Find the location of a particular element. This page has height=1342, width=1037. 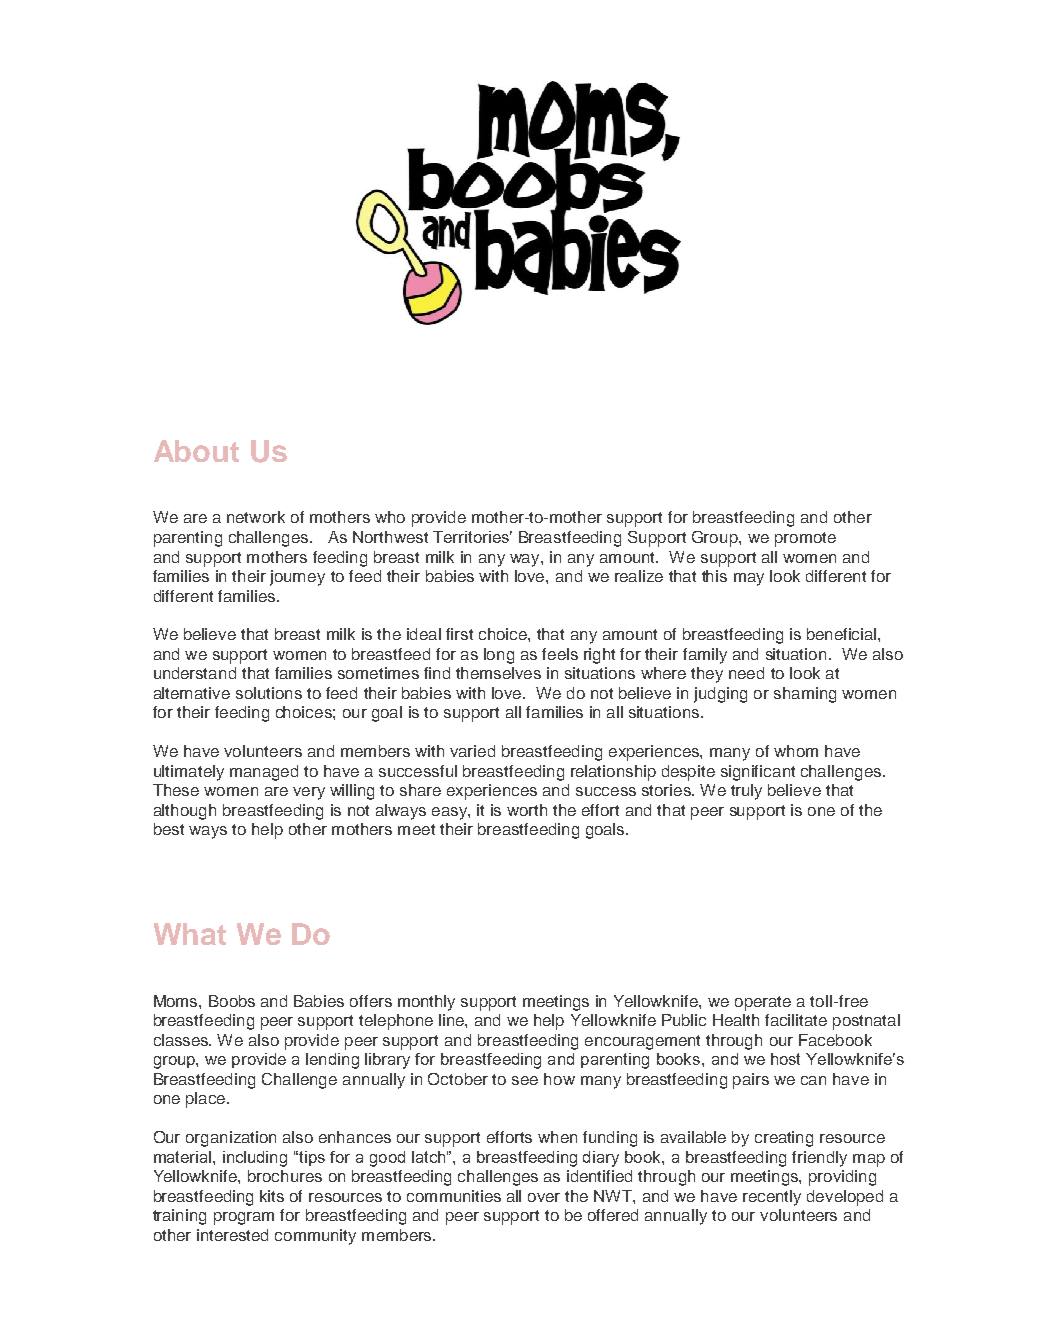

Northwest is located at coordinates (390, 537).
